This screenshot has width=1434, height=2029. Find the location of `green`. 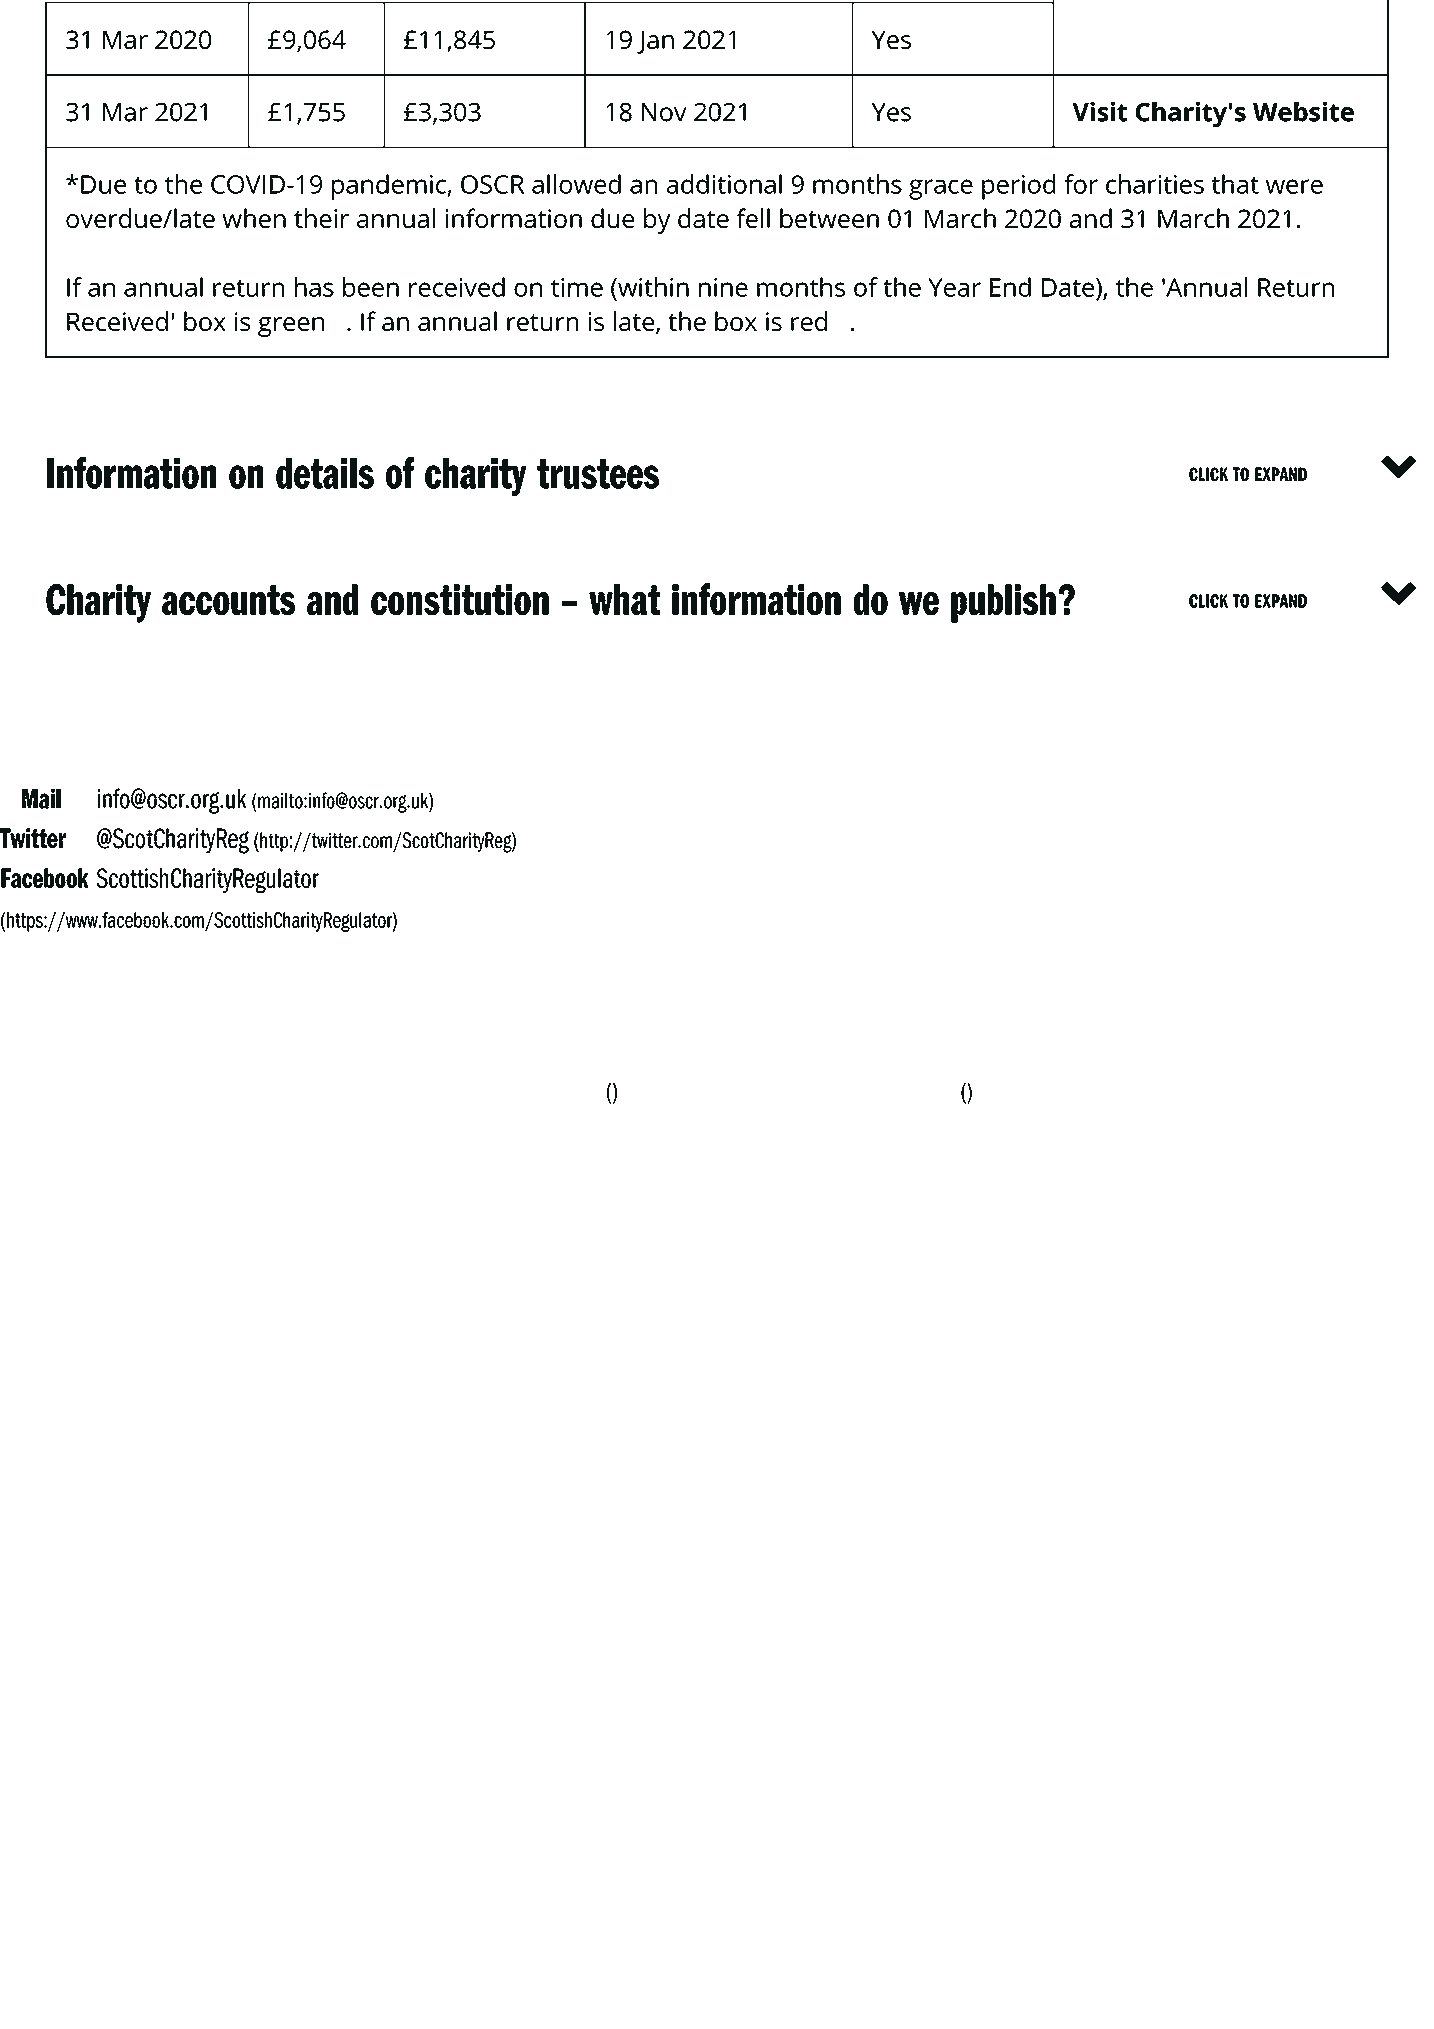

green is located at coordinates (291, 327).
